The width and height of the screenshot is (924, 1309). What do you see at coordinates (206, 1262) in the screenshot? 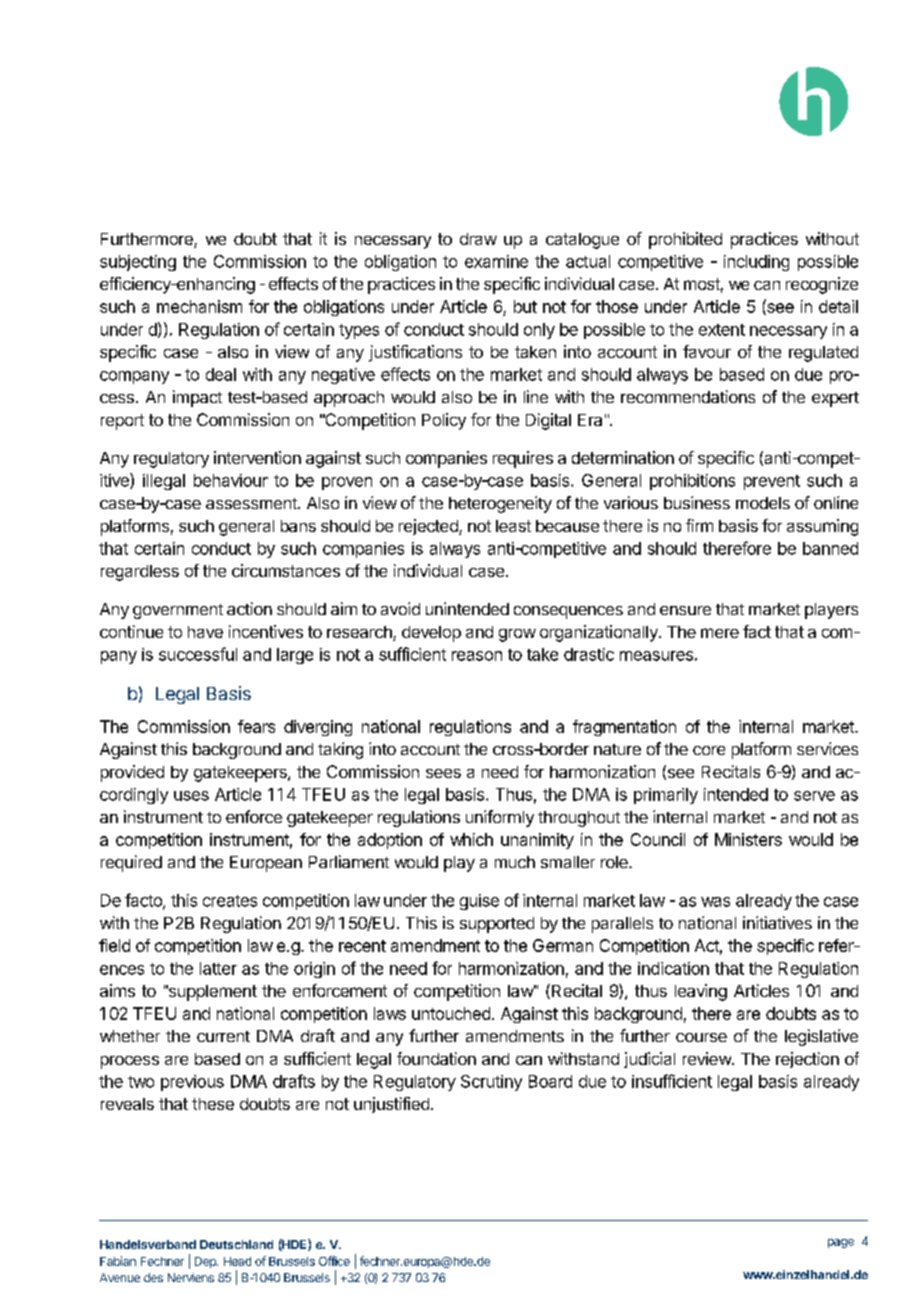
I see `Dep` at bounding box center [206, 1262].
